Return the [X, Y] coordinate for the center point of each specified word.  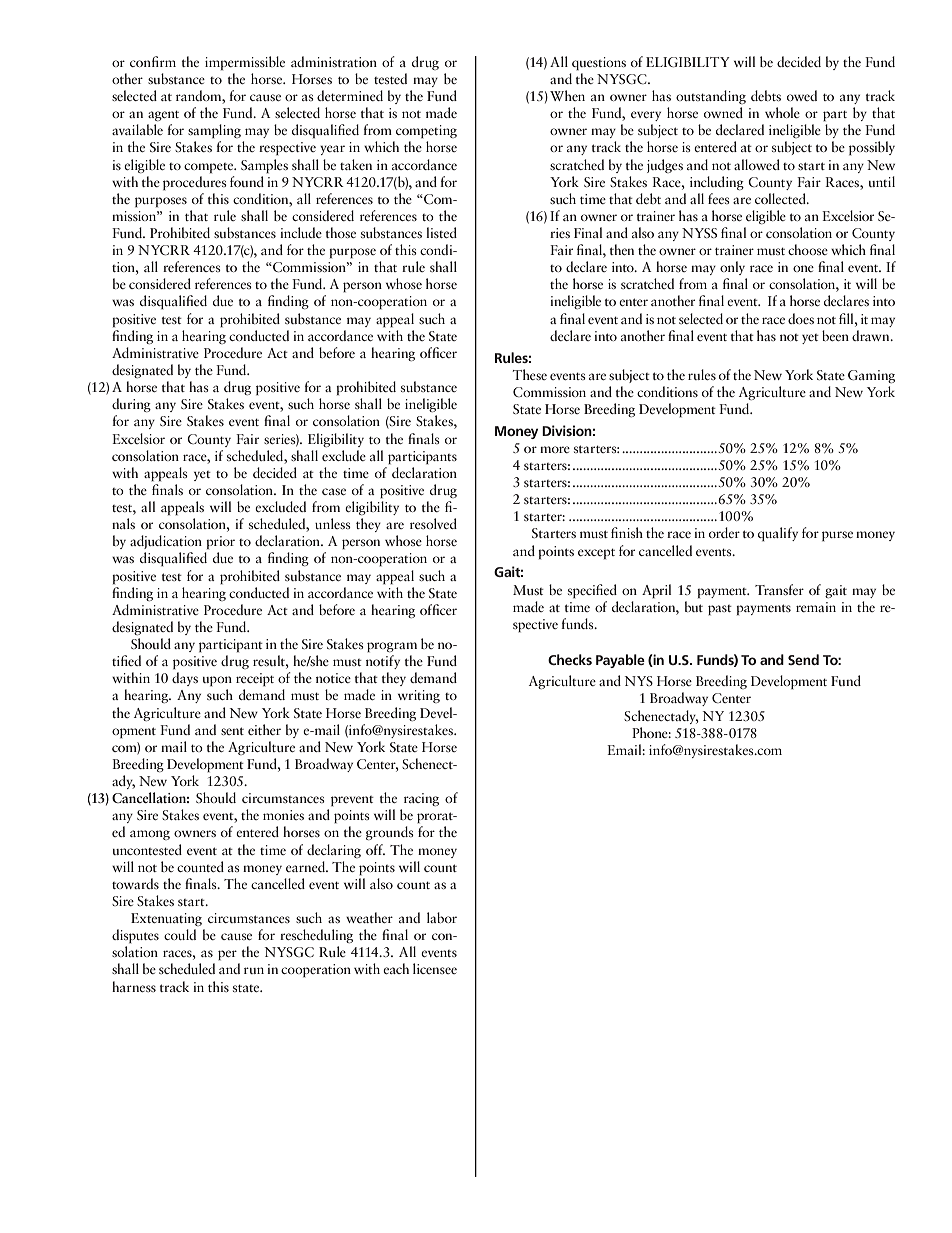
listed [441, 232]
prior [220, 542]
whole [782, 112]
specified [592, 591]
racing [421, 799]
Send [803, 659]
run [254, 970]
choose [808, 249]
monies [283, 815]
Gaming [871, 376]
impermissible [245, 63]
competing [426, 131]
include [301, 232]
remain [816, 607]
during [131, 405]
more [555, 449]
